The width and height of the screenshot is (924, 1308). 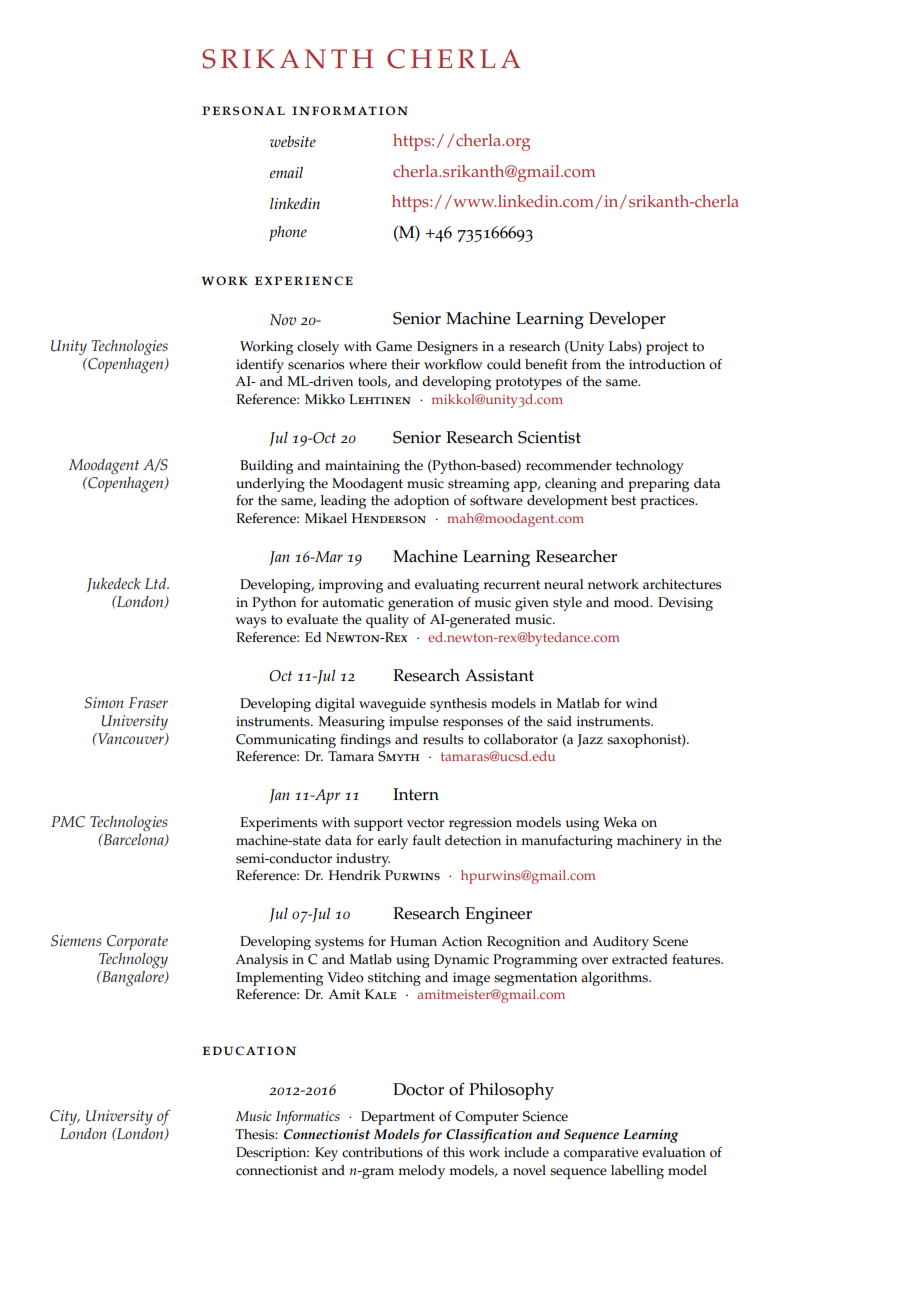 I want to click on where, so click(x=368, y=364).
